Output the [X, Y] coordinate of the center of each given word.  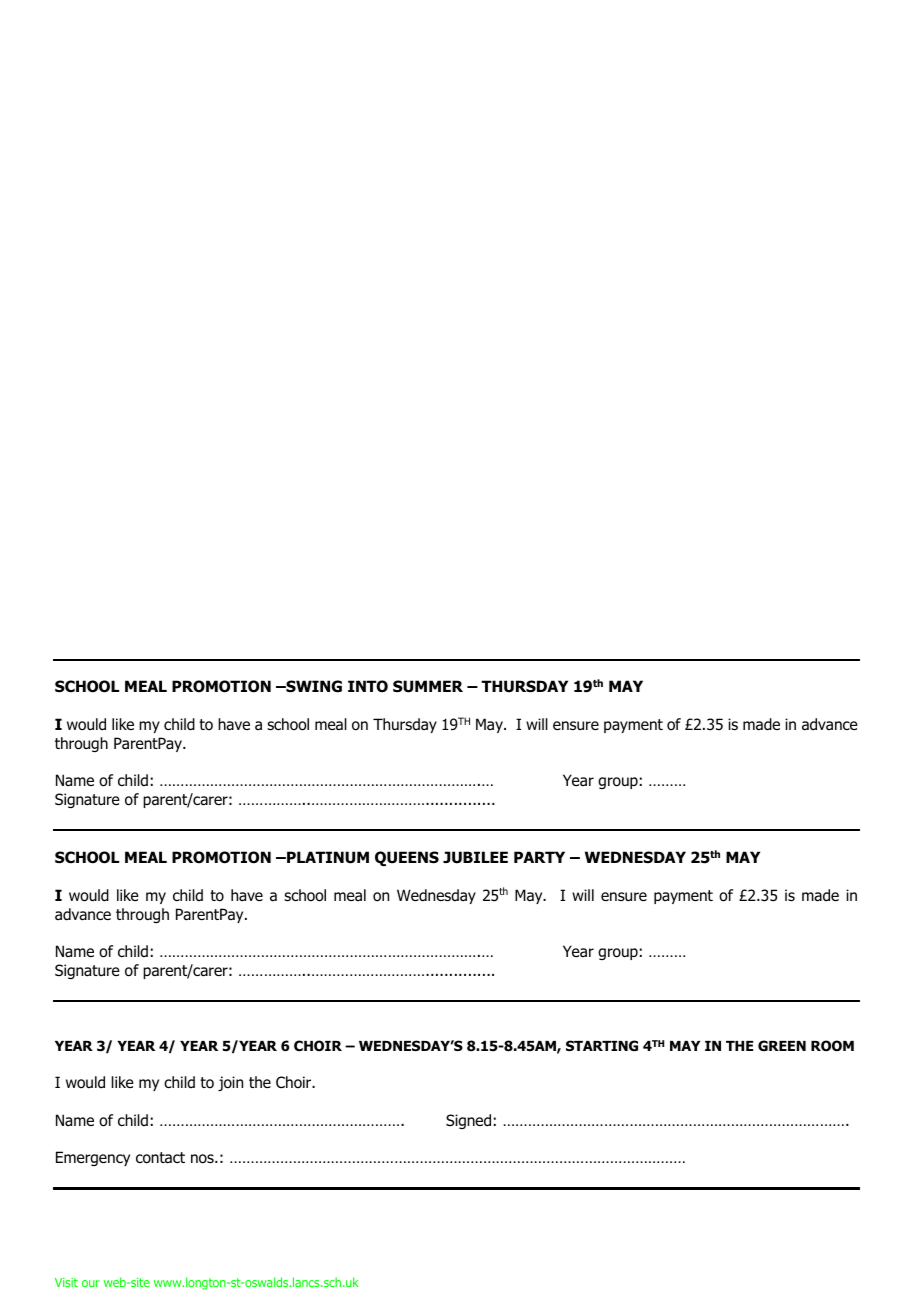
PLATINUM [327, 857]
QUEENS [407, 858]
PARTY [539, 857]
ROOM [832, 1045]
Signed [468, 1121]
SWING [313, 686]
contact [160, 1158]
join [230, 1083]
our [91, 1283]
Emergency [93, 1158]
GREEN [782, 1046]
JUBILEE [475, 857]
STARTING [602, 1046]
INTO [368, 686]
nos [203, 1159]
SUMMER [428, 686]
